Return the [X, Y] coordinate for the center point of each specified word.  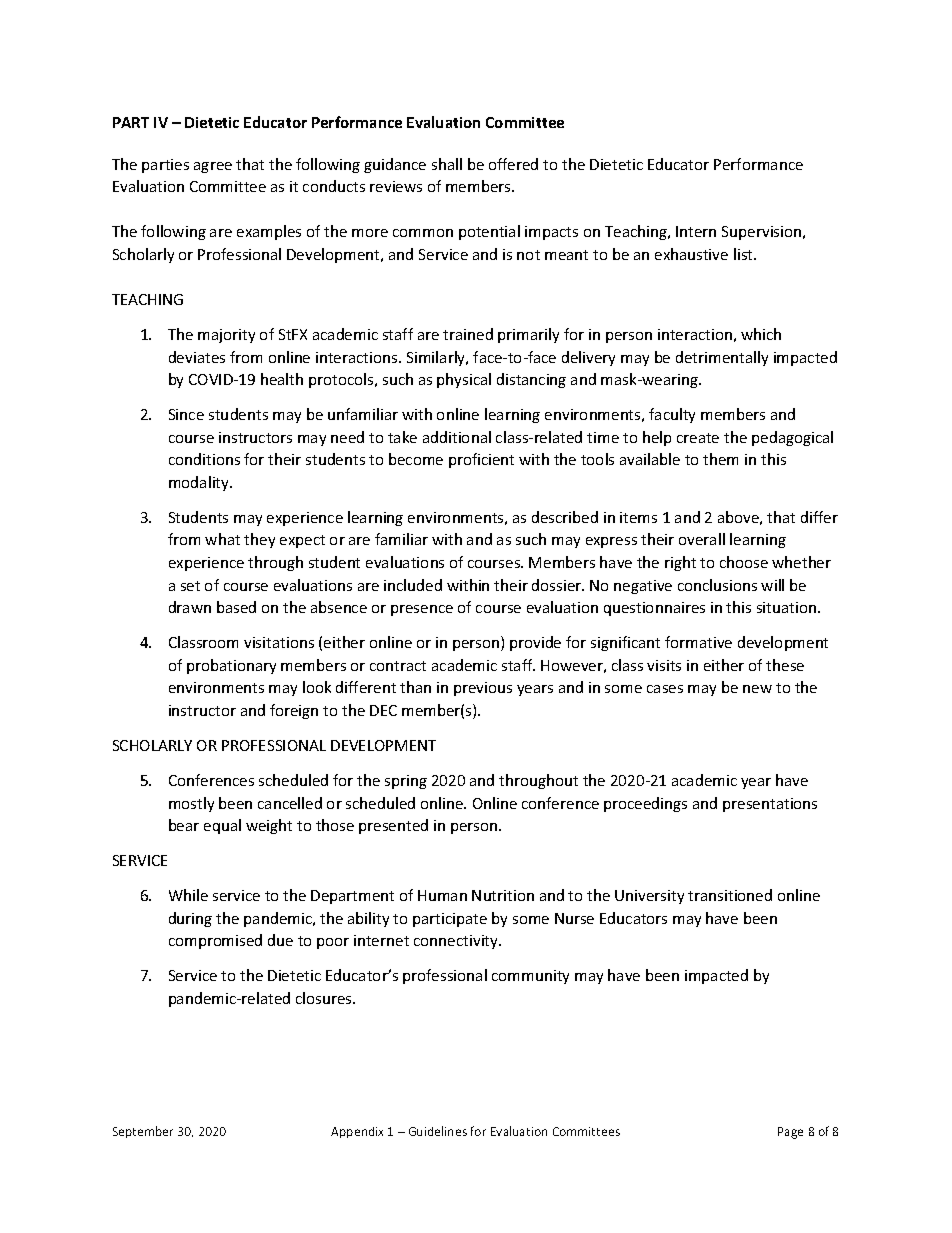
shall [447, 164]
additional [457, 437]
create [698, 438]
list [744, 254]
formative [698, 642]
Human [442, 895]
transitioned [730, 895]
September [143, 1132]
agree [213, 167]
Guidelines [438, 1131]
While [188, 895]
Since [186, 414]
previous [483, 689]
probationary [231, 666]
